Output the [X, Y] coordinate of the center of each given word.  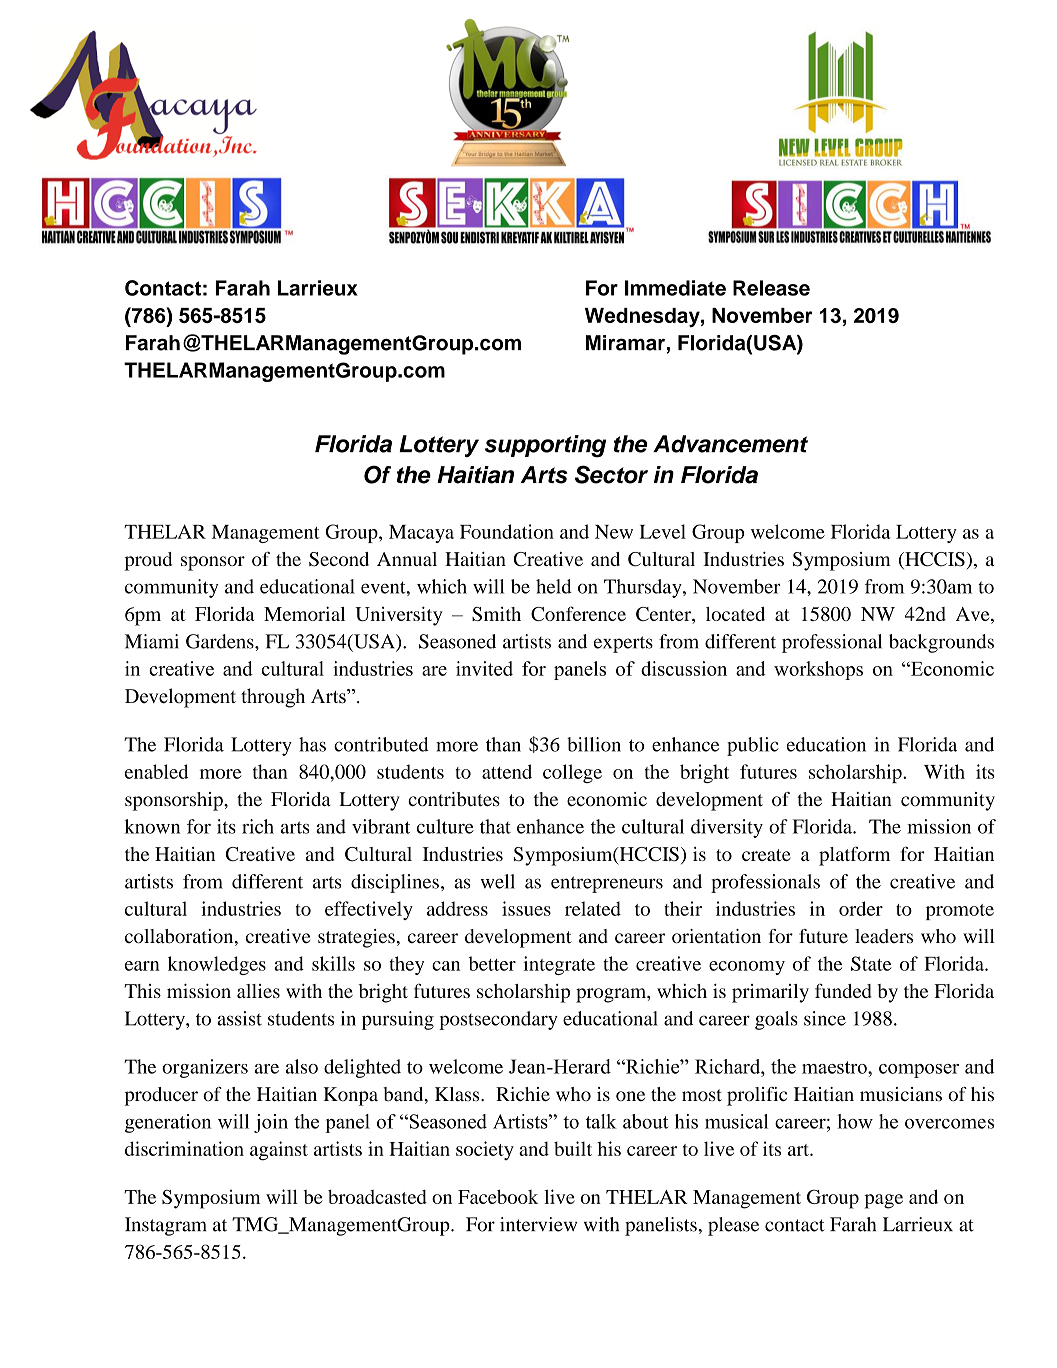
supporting [545, 446]
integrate [559, 965]
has [312, 744]
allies [258, 991]
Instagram [166, 1226]
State [871, 963]
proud [148, 561]
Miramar [625, 343]
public [753, 746]
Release [771, 288]
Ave [974, 615]
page [883, 1201]
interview [538, 1224]
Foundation [507, 531]
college [572, 773]
